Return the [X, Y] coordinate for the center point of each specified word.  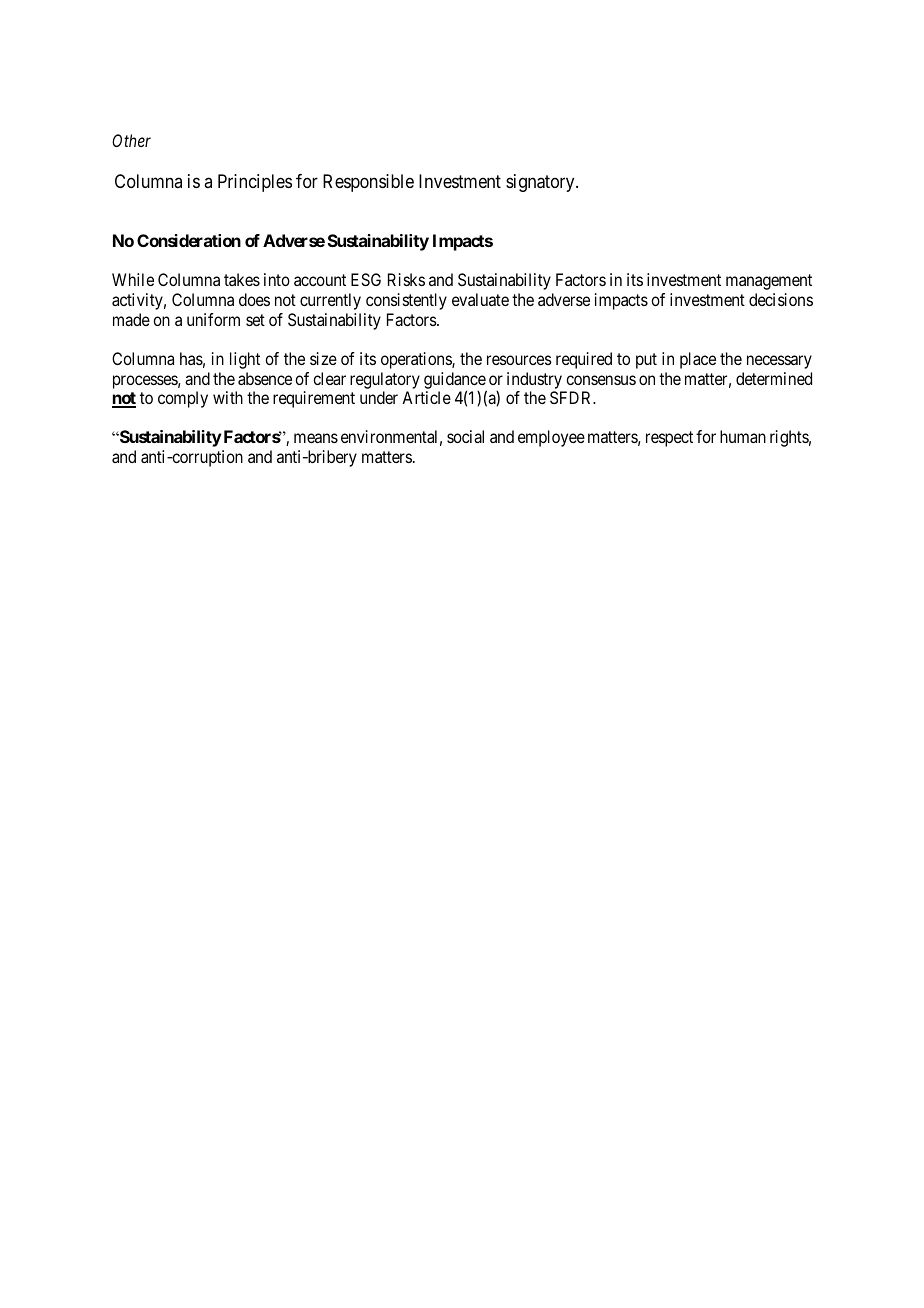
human [743, 436]
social [465, 436]
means [316, 438]
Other [131, 140]
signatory [541, 183]
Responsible [368, 183]
